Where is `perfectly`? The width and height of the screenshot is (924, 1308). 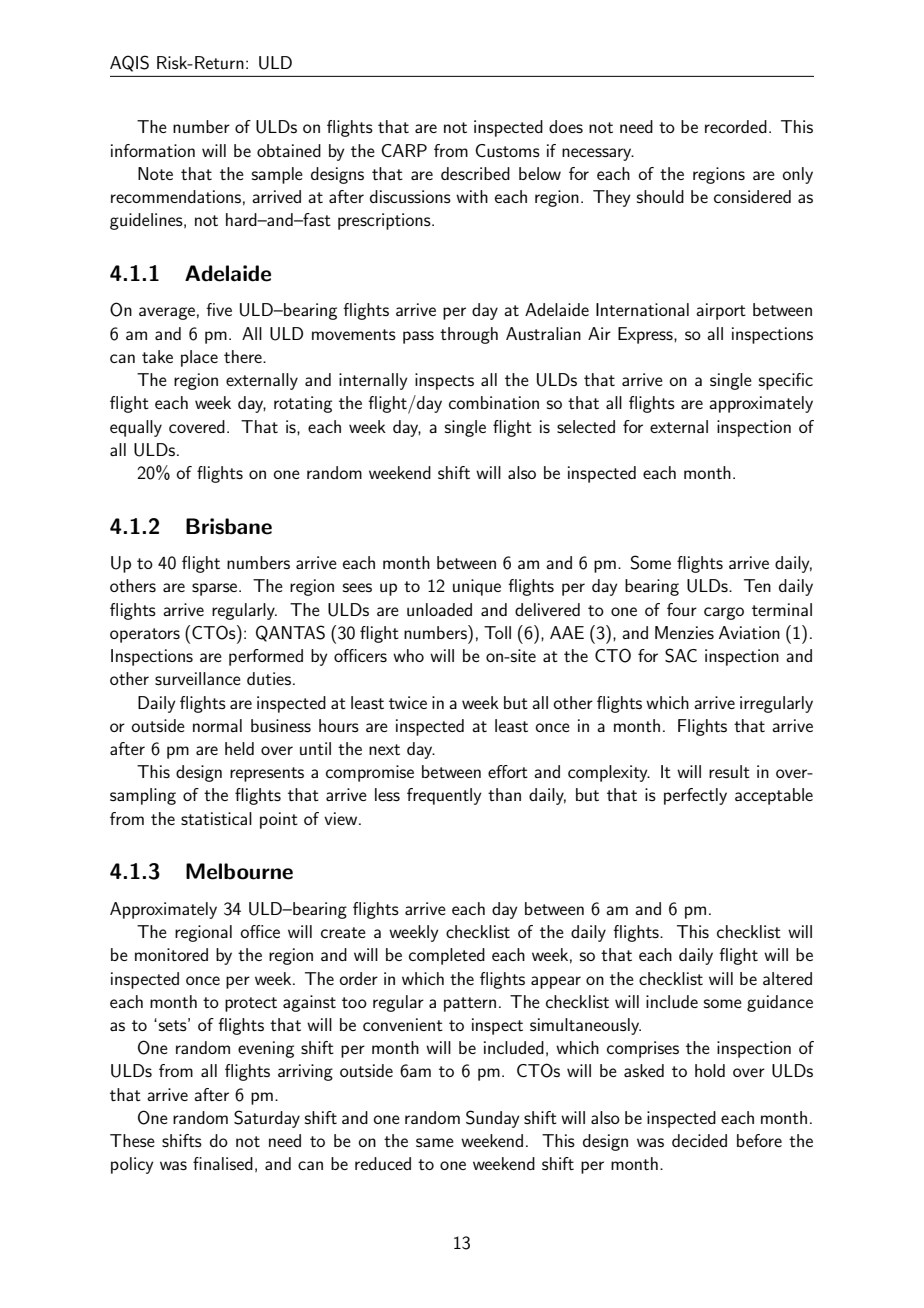 perfectly is located at coordinates (695, 796).
